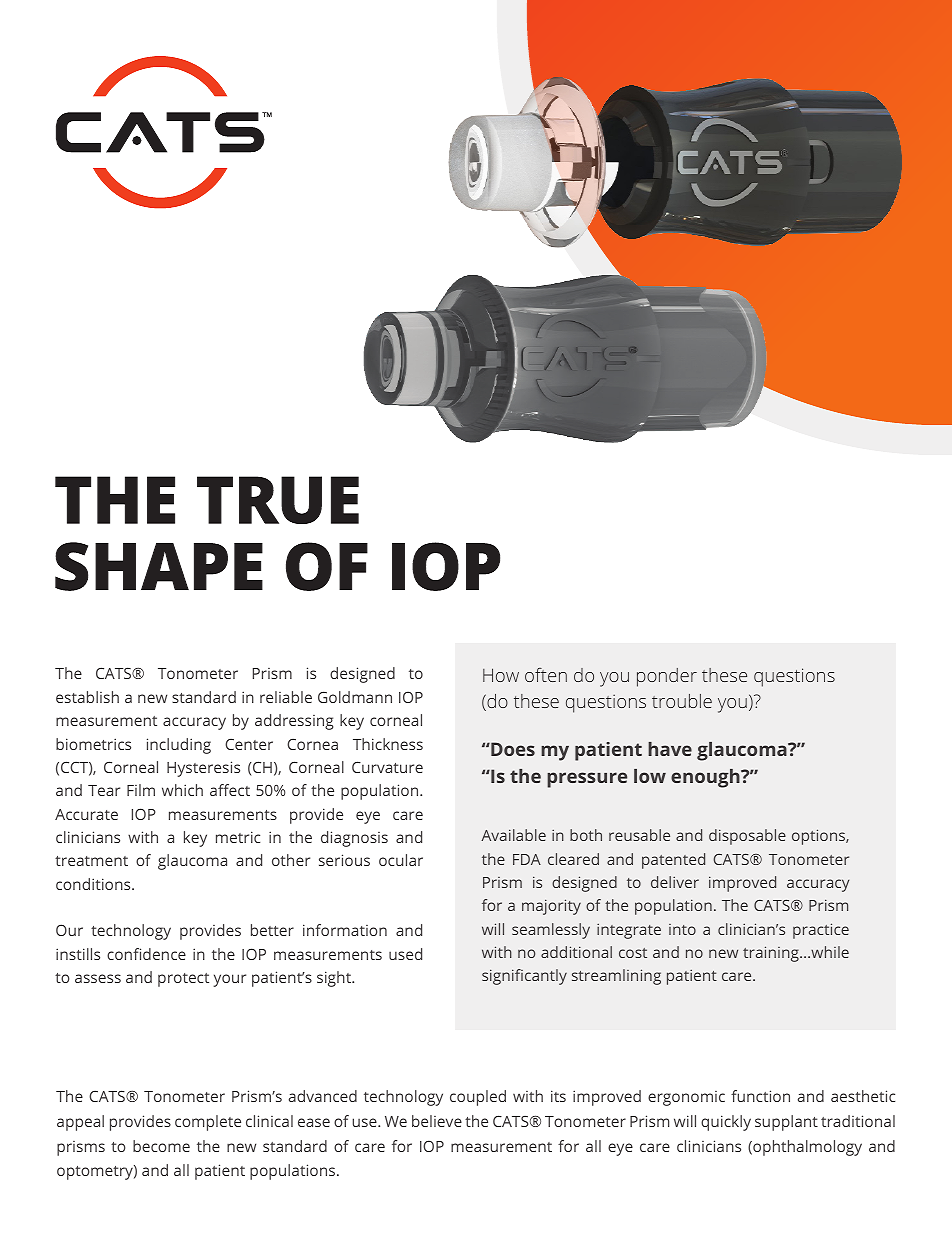  What do you see at coordinates (387, 767) in the screenshot?
I see `Curvature` at bounding box center [387, 767].
